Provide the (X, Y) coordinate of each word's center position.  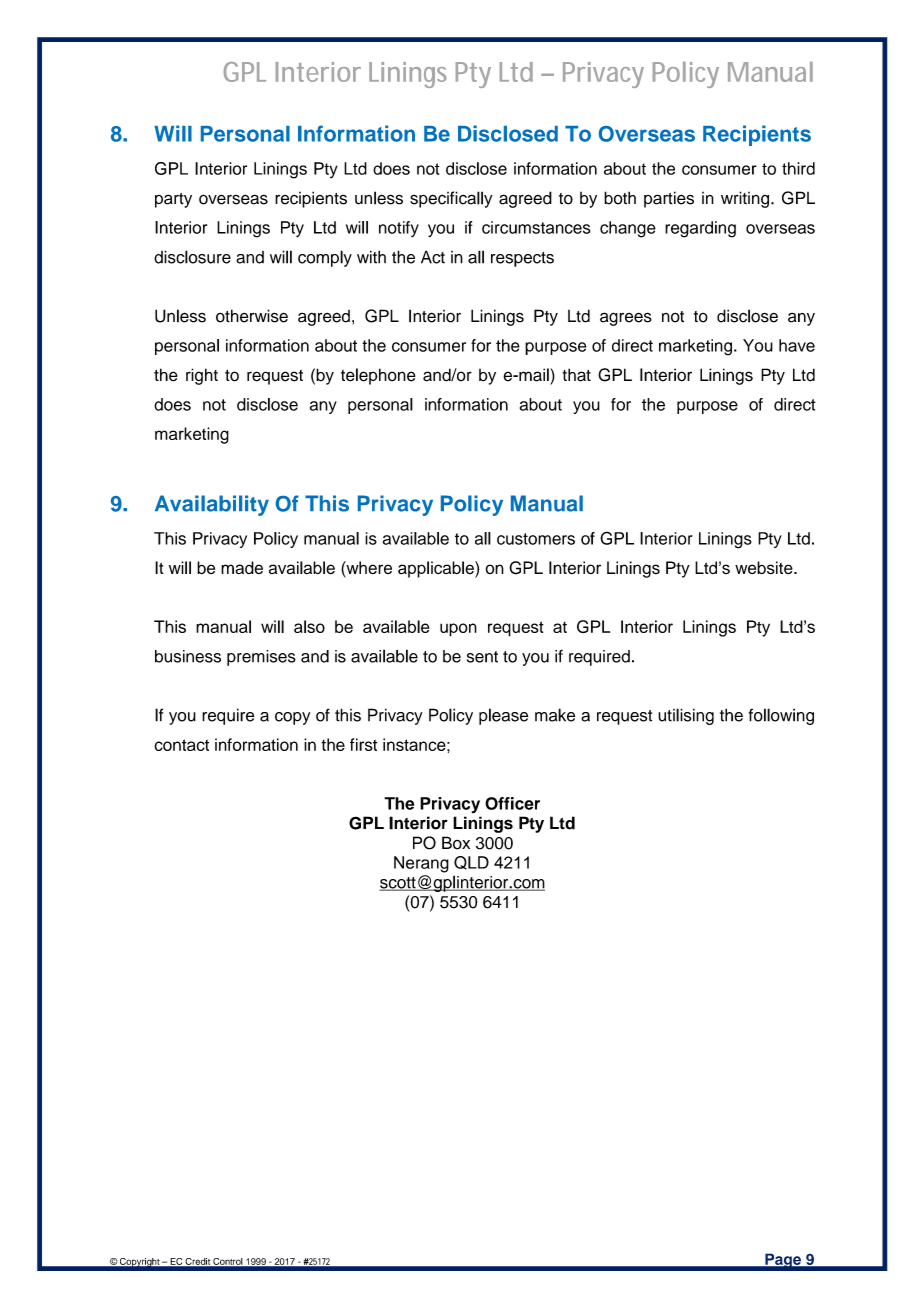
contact (181, 745)
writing (745, 199)
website (765, 568)
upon (458, 630)
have (797, 345)
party (173, 200)
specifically (451, 199)
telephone (378, 376)
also (309, 626)
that (577, 375)
